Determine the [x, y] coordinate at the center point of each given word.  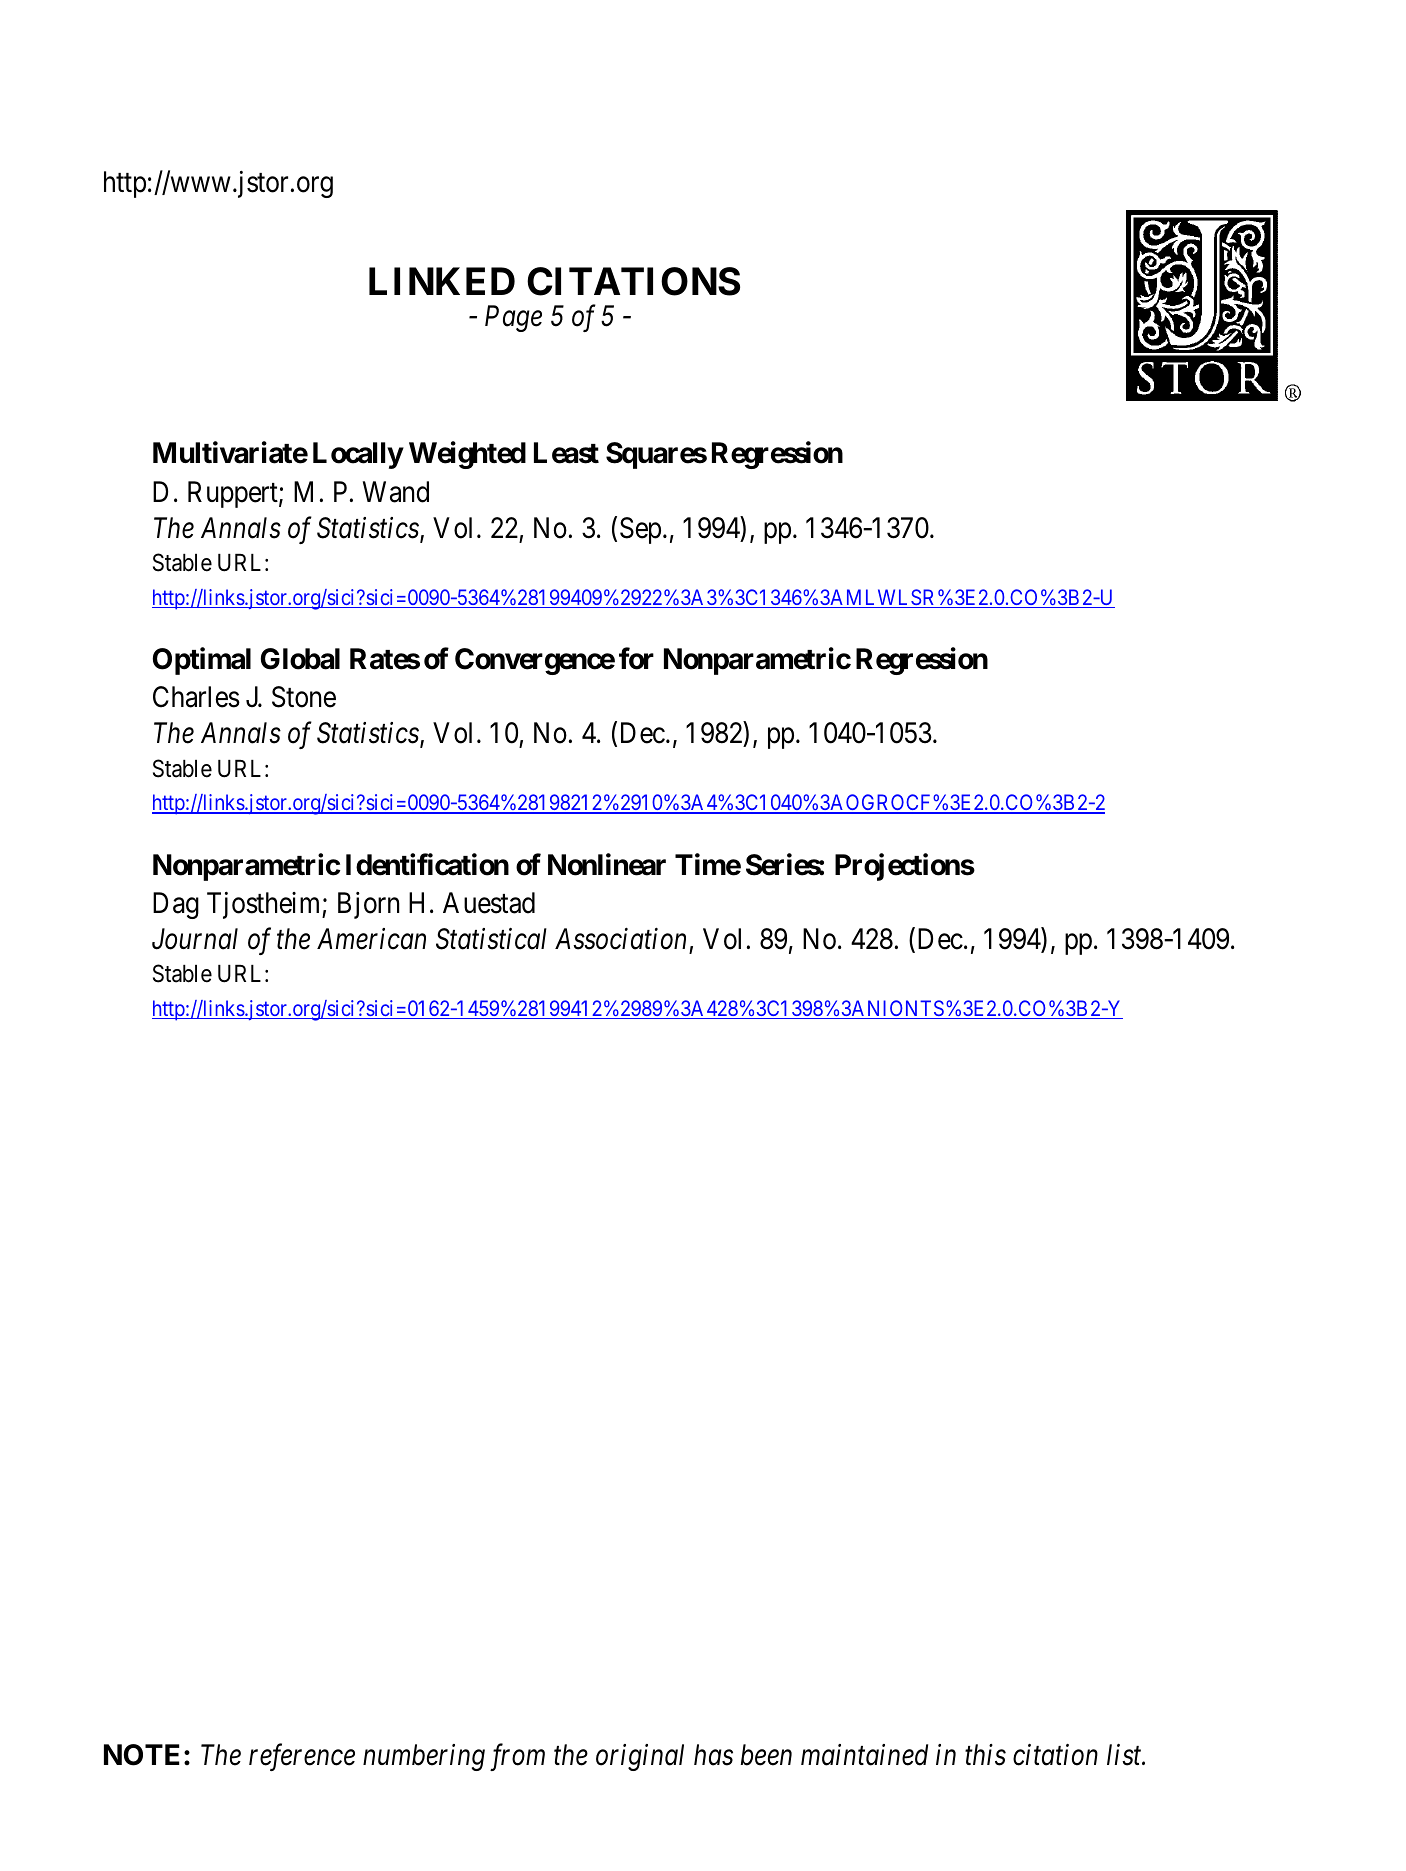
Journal [195, 939]
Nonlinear [607, 864]
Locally [358, 455]
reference [302, 1757]
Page [513, 319]
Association [620, 939]
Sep [640, 530]
